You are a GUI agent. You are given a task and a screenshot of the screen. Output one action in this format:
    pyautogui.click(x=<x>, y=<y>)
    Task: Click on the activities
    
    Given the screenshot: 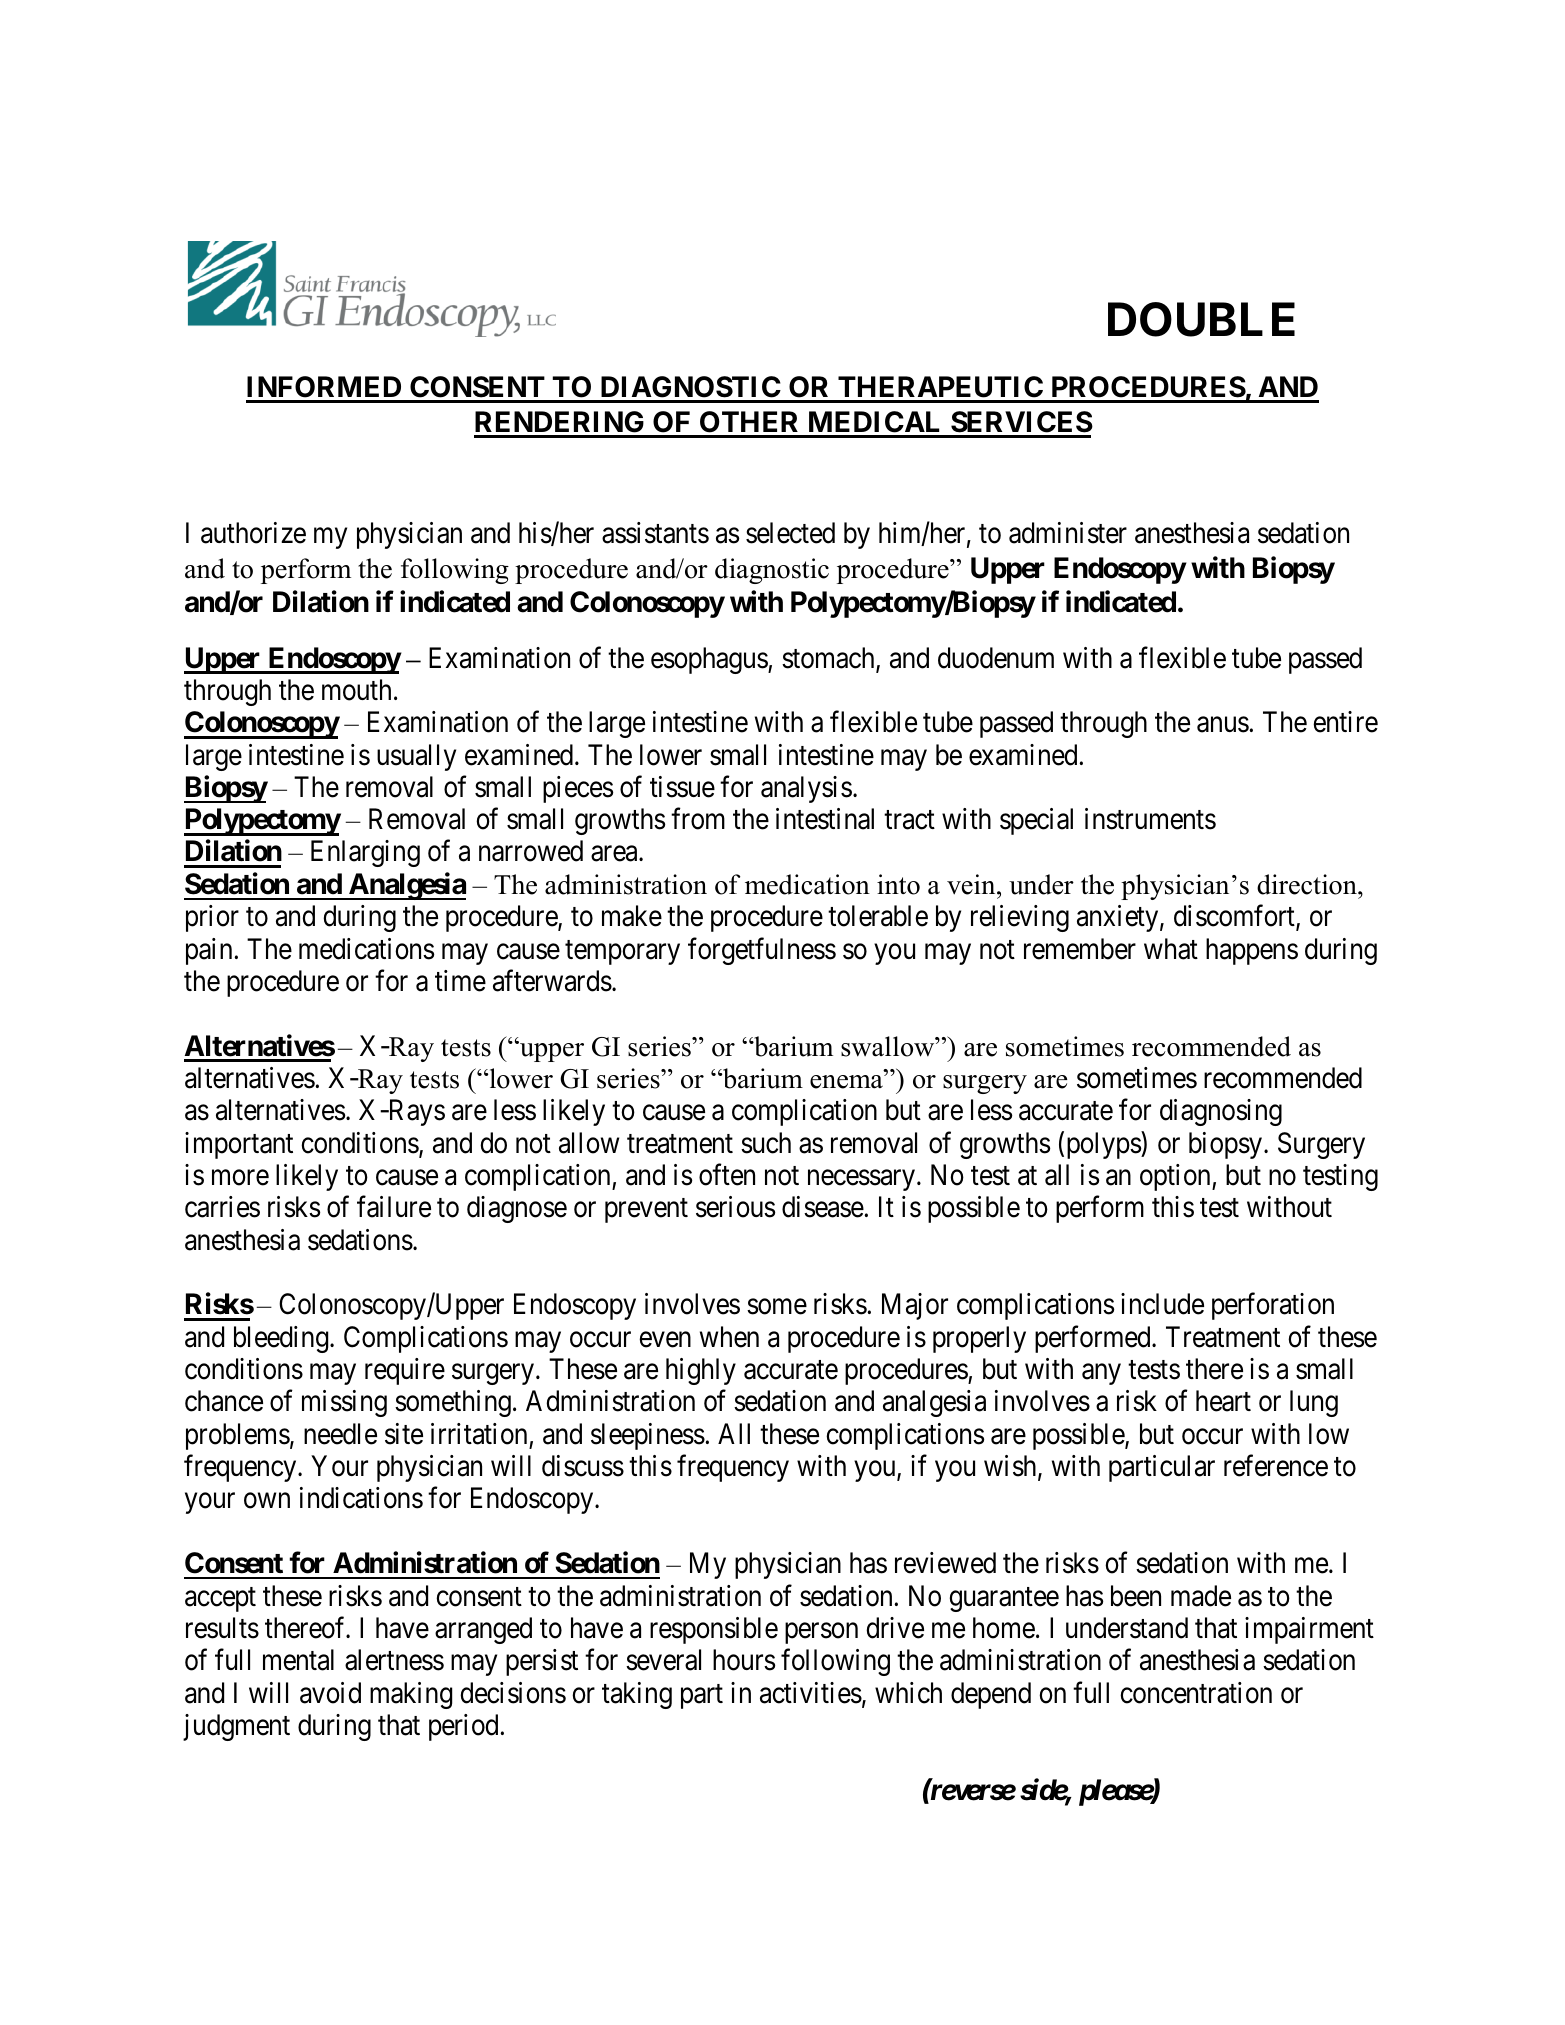 What is the action you would take?
    pyautogui.click(x=811, y=1693)
